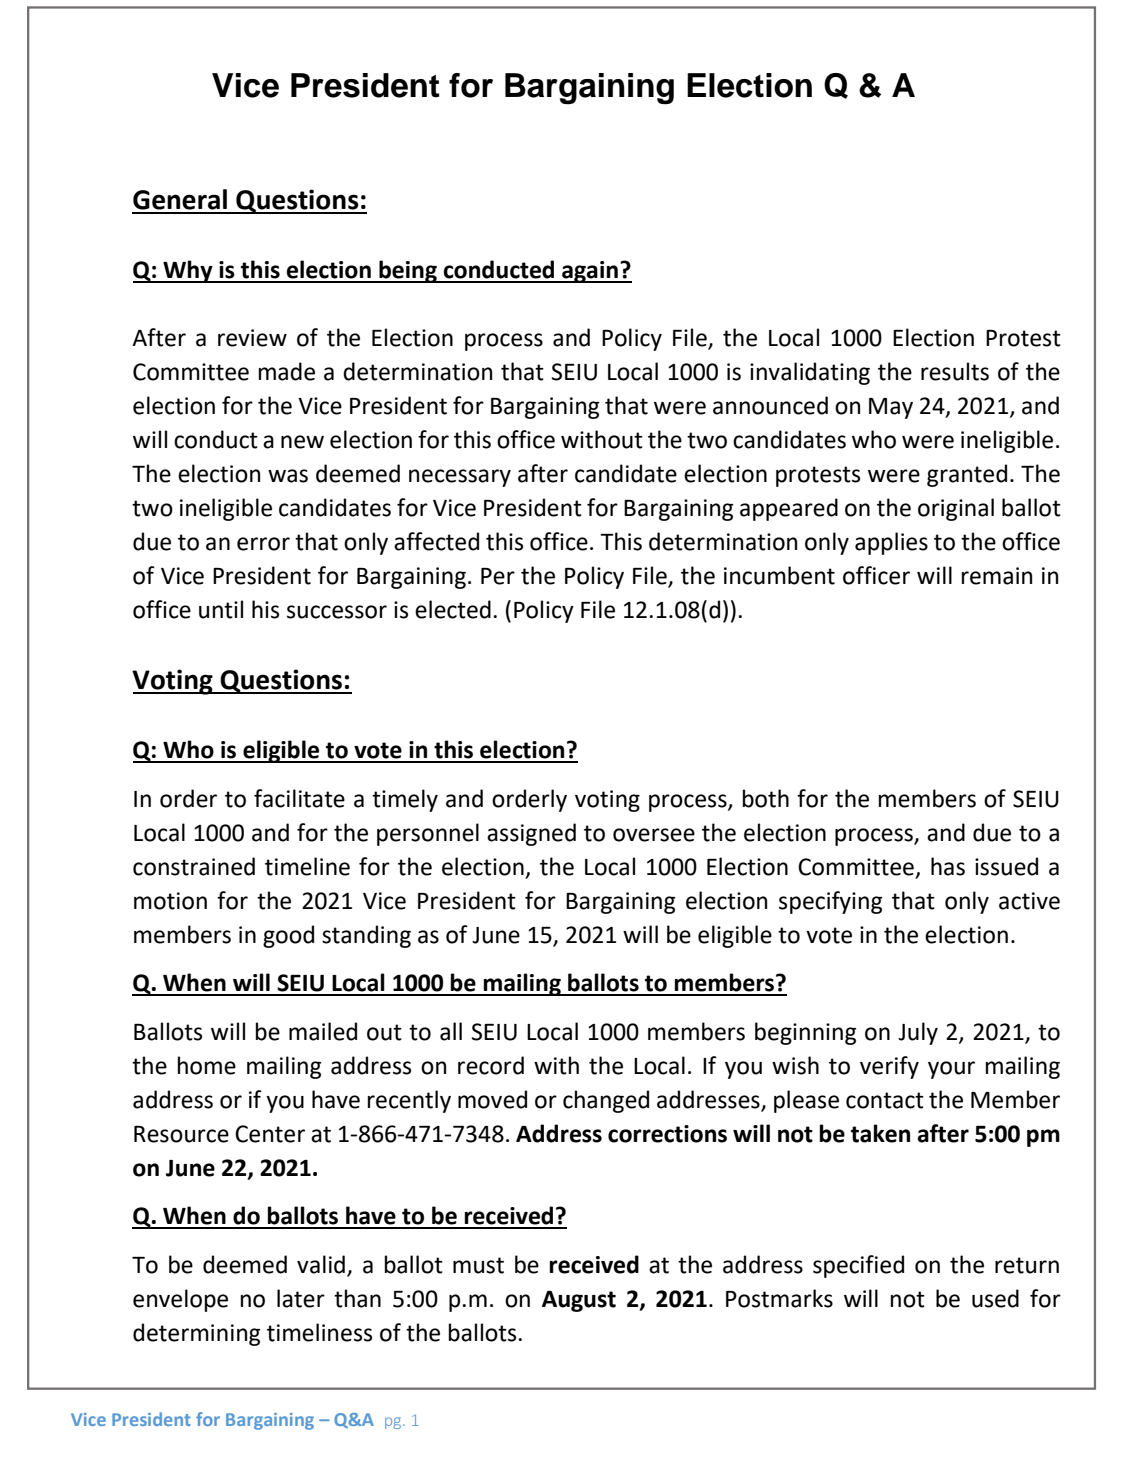 The width and height of the page is (1127, 1458). Describe the element at coordinates (948, 866) in the page. I see `has` at that location.
